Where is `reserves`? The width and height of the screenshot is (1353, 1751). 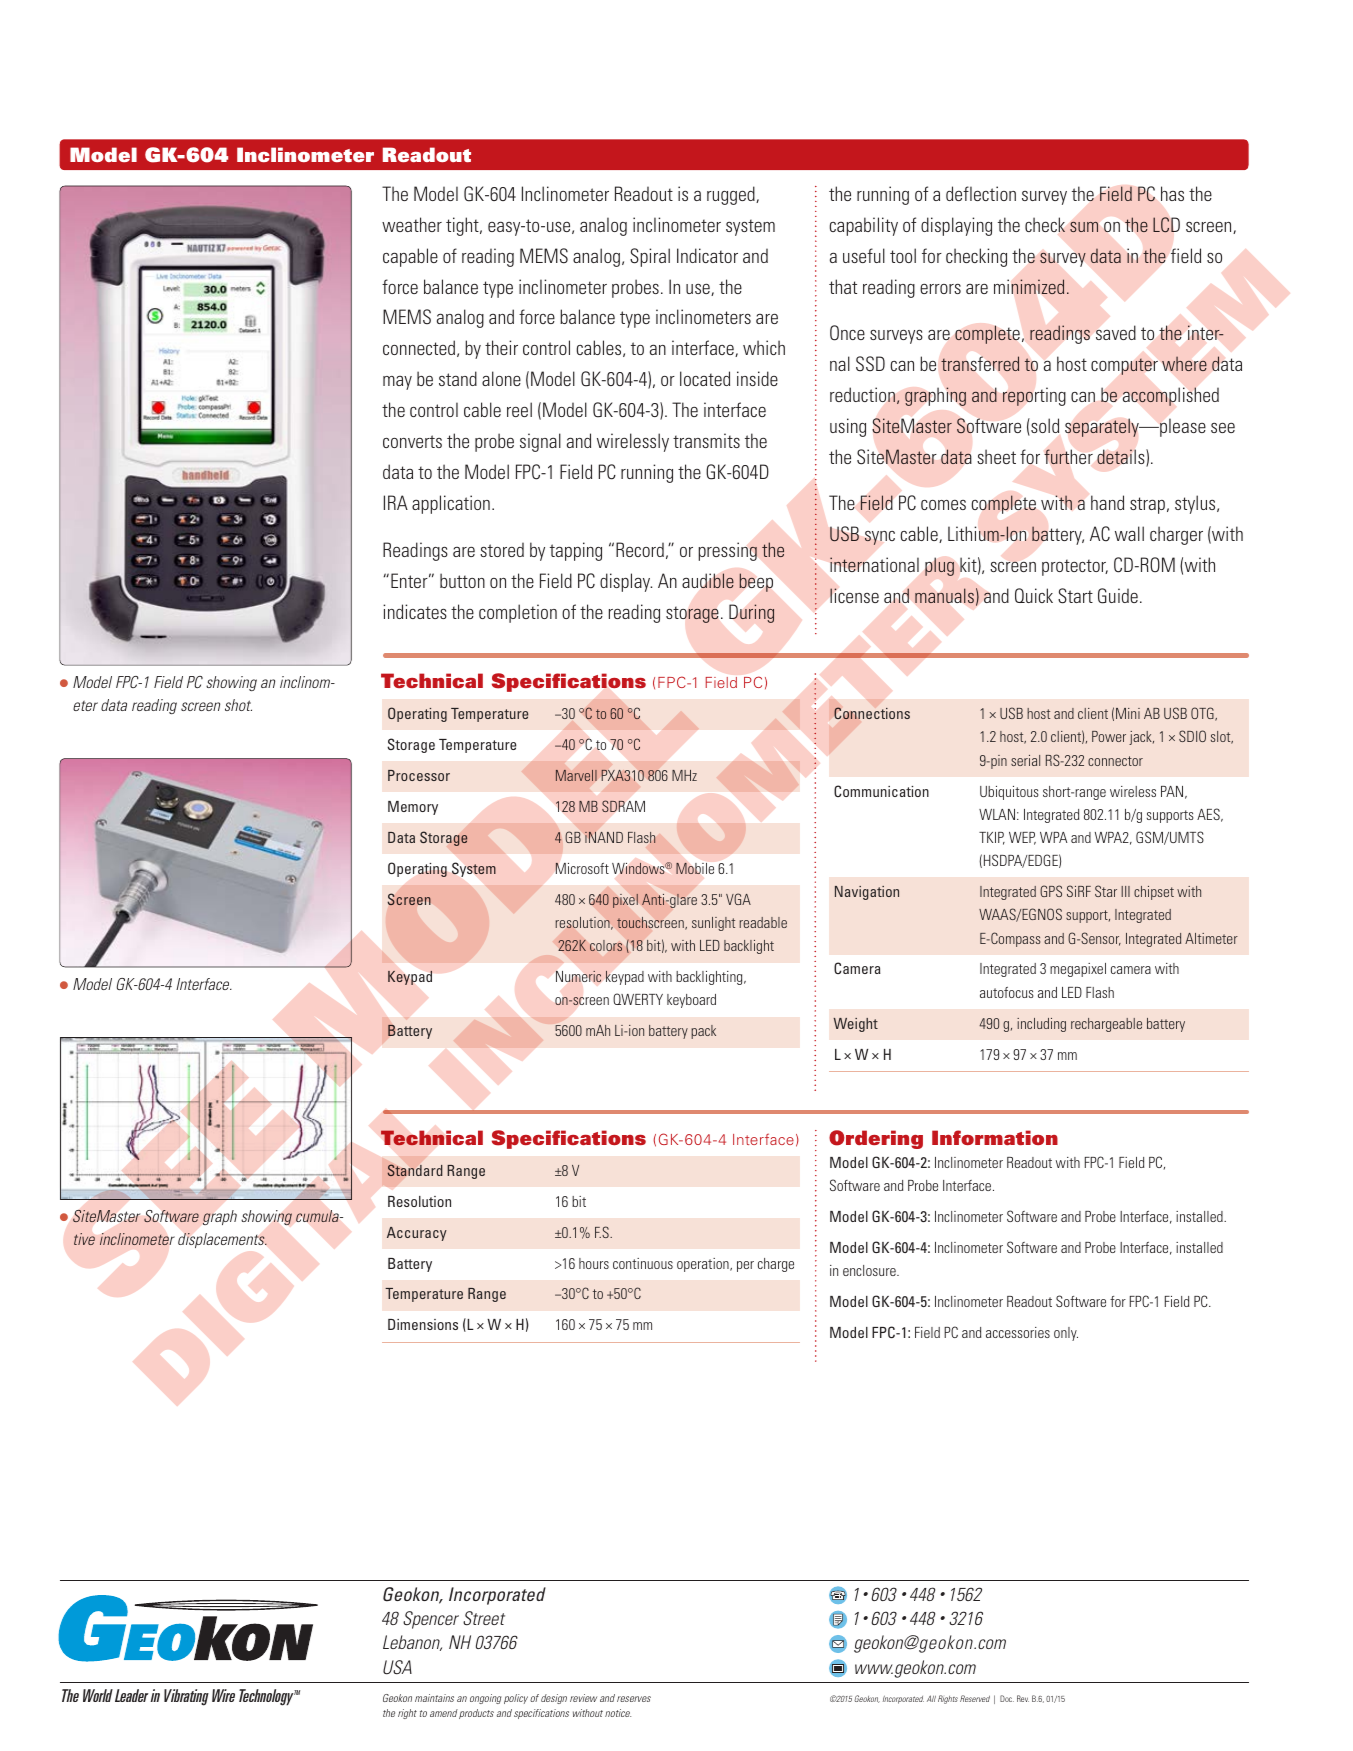
reserves is located at coordinates (634, 1699).
